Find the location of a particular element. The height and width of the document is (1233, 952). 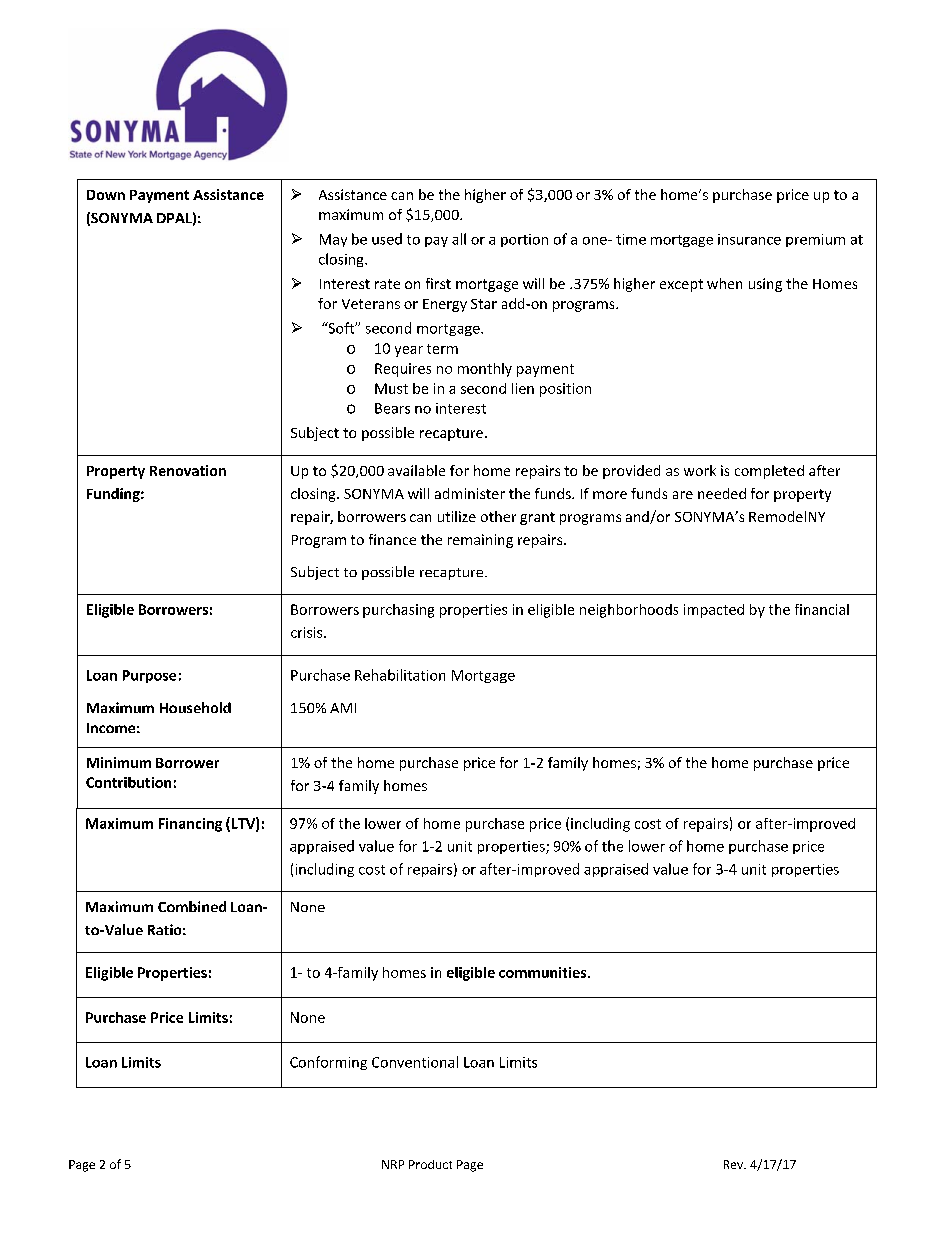

needed is located at coordinates (722, 493).
